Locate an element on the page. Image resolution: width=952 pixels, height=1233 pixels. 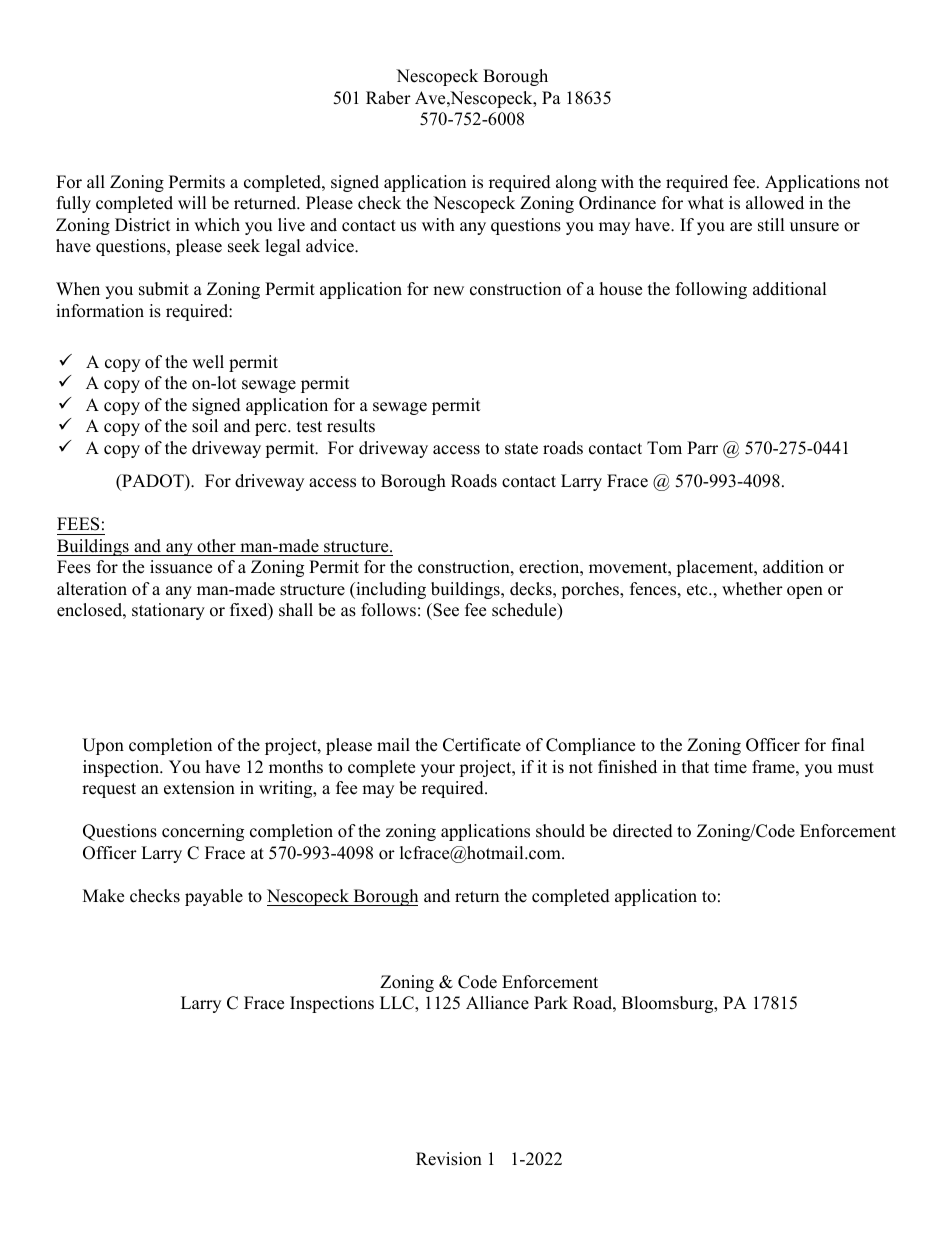
will is located at coordinates (192, 202).
